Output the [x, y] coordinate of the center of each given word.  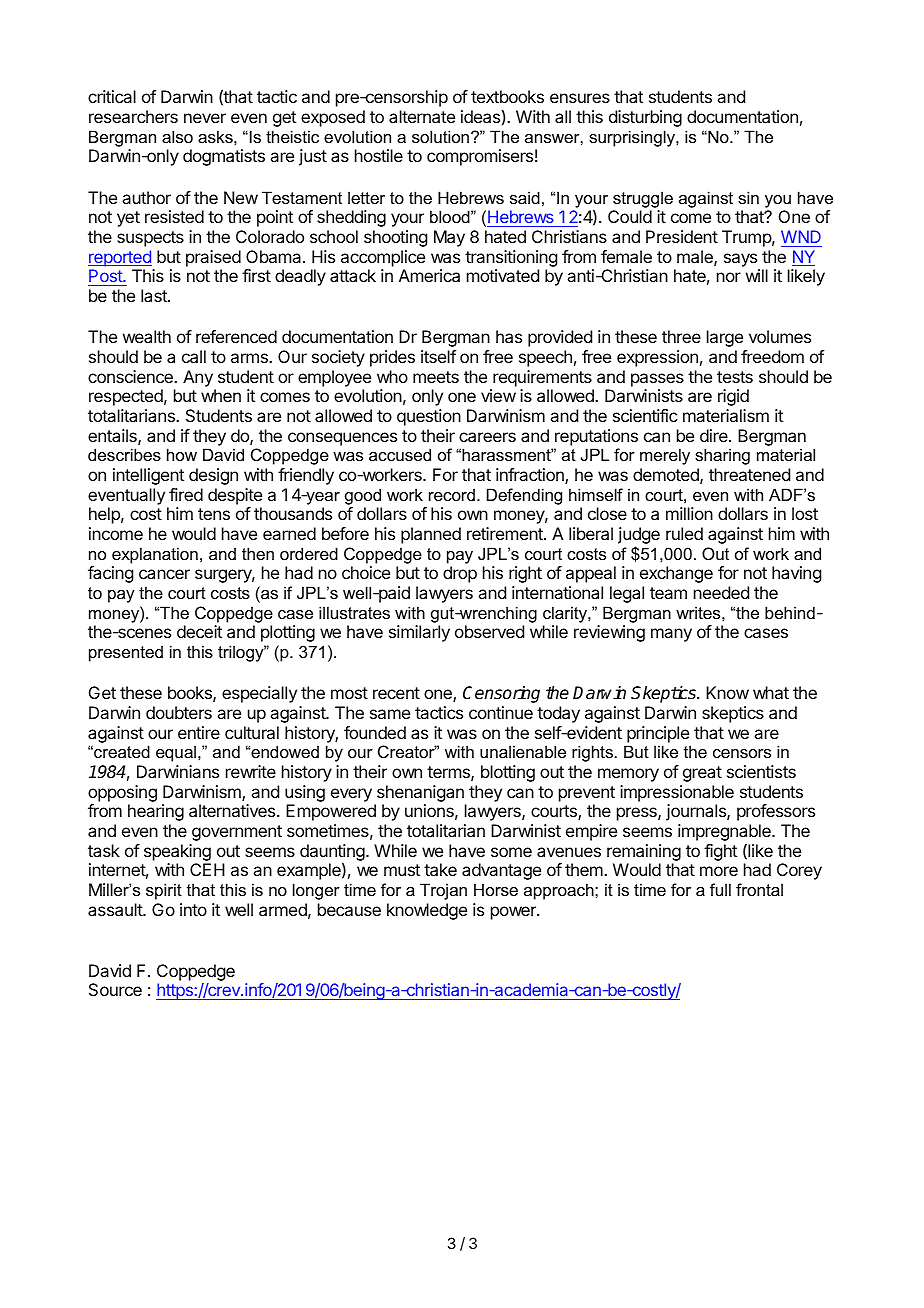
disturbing [645, 118]
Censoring [501, 694]
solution [442, 136]
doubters [179, 712]
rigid [733, 397]
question [429, 417]
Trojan [443, 891]
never [205, 118]
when [221, 395]
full [720, 889]
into [193, 909]
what [771, 692]
